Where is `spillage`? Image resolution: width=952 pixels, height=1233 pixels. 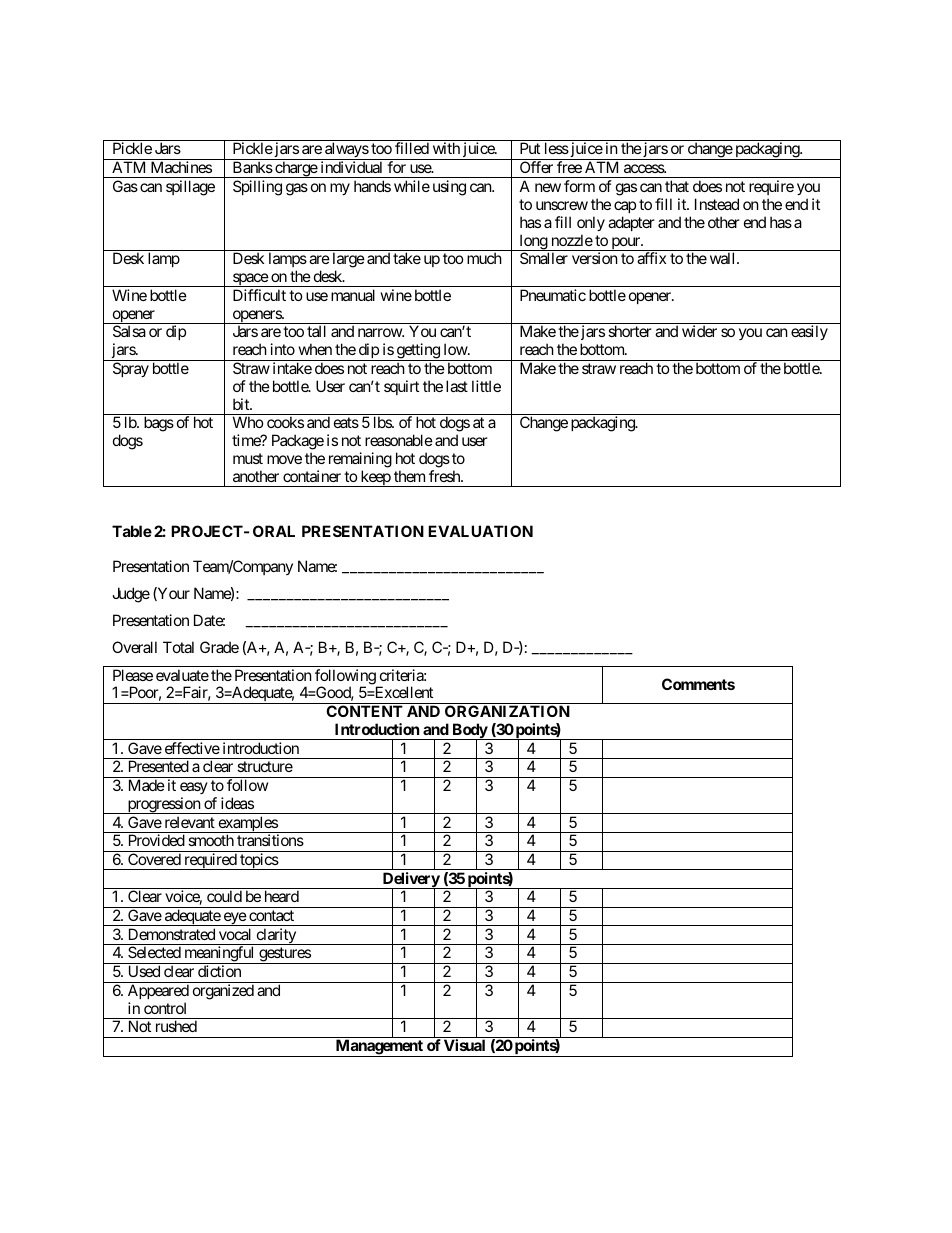
spillage is located at coordinates (190, 188).
